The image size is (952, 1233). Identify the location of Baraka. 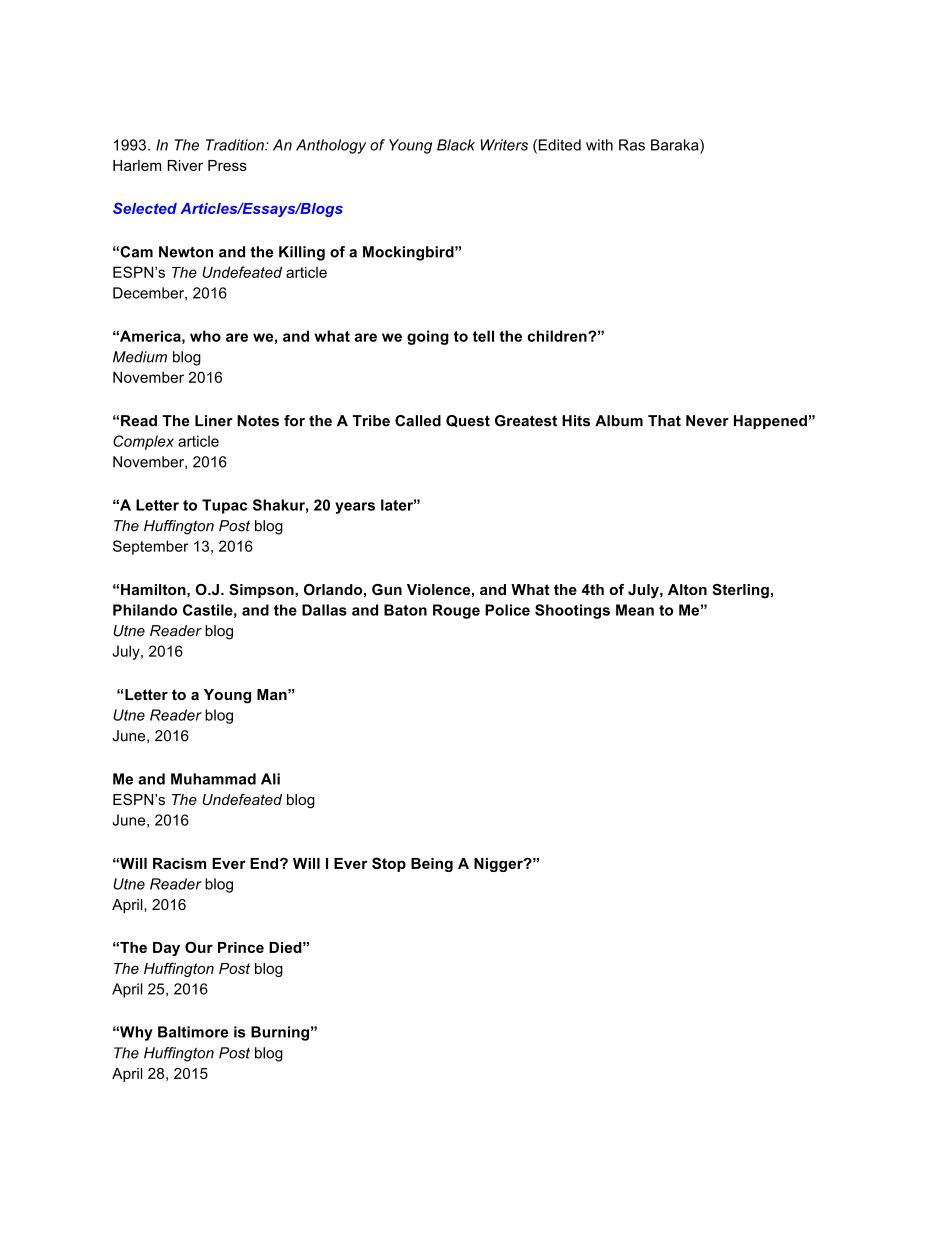
(676, 146).
